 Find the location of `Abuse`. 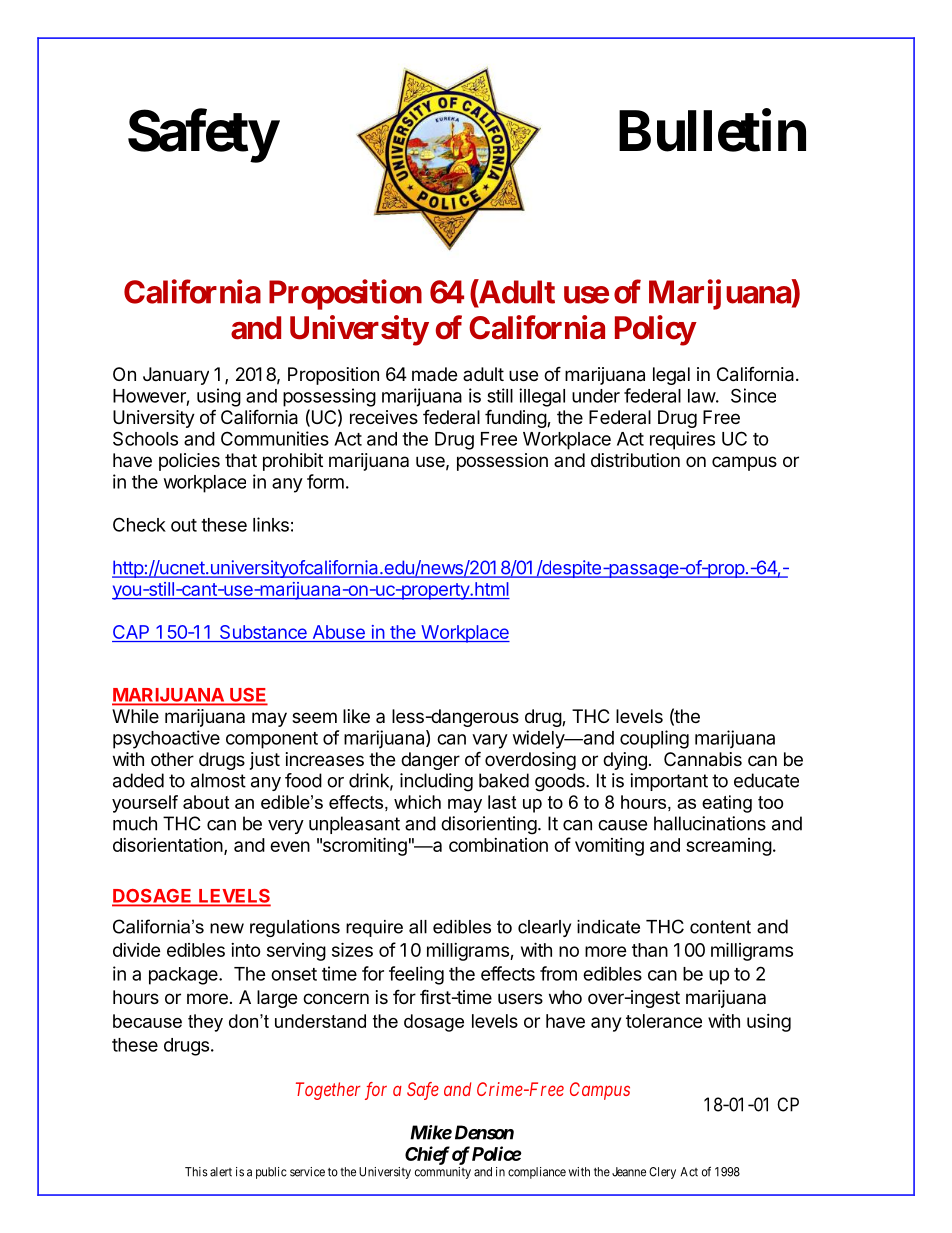

Abuse is located at coordinates (338, 633).
